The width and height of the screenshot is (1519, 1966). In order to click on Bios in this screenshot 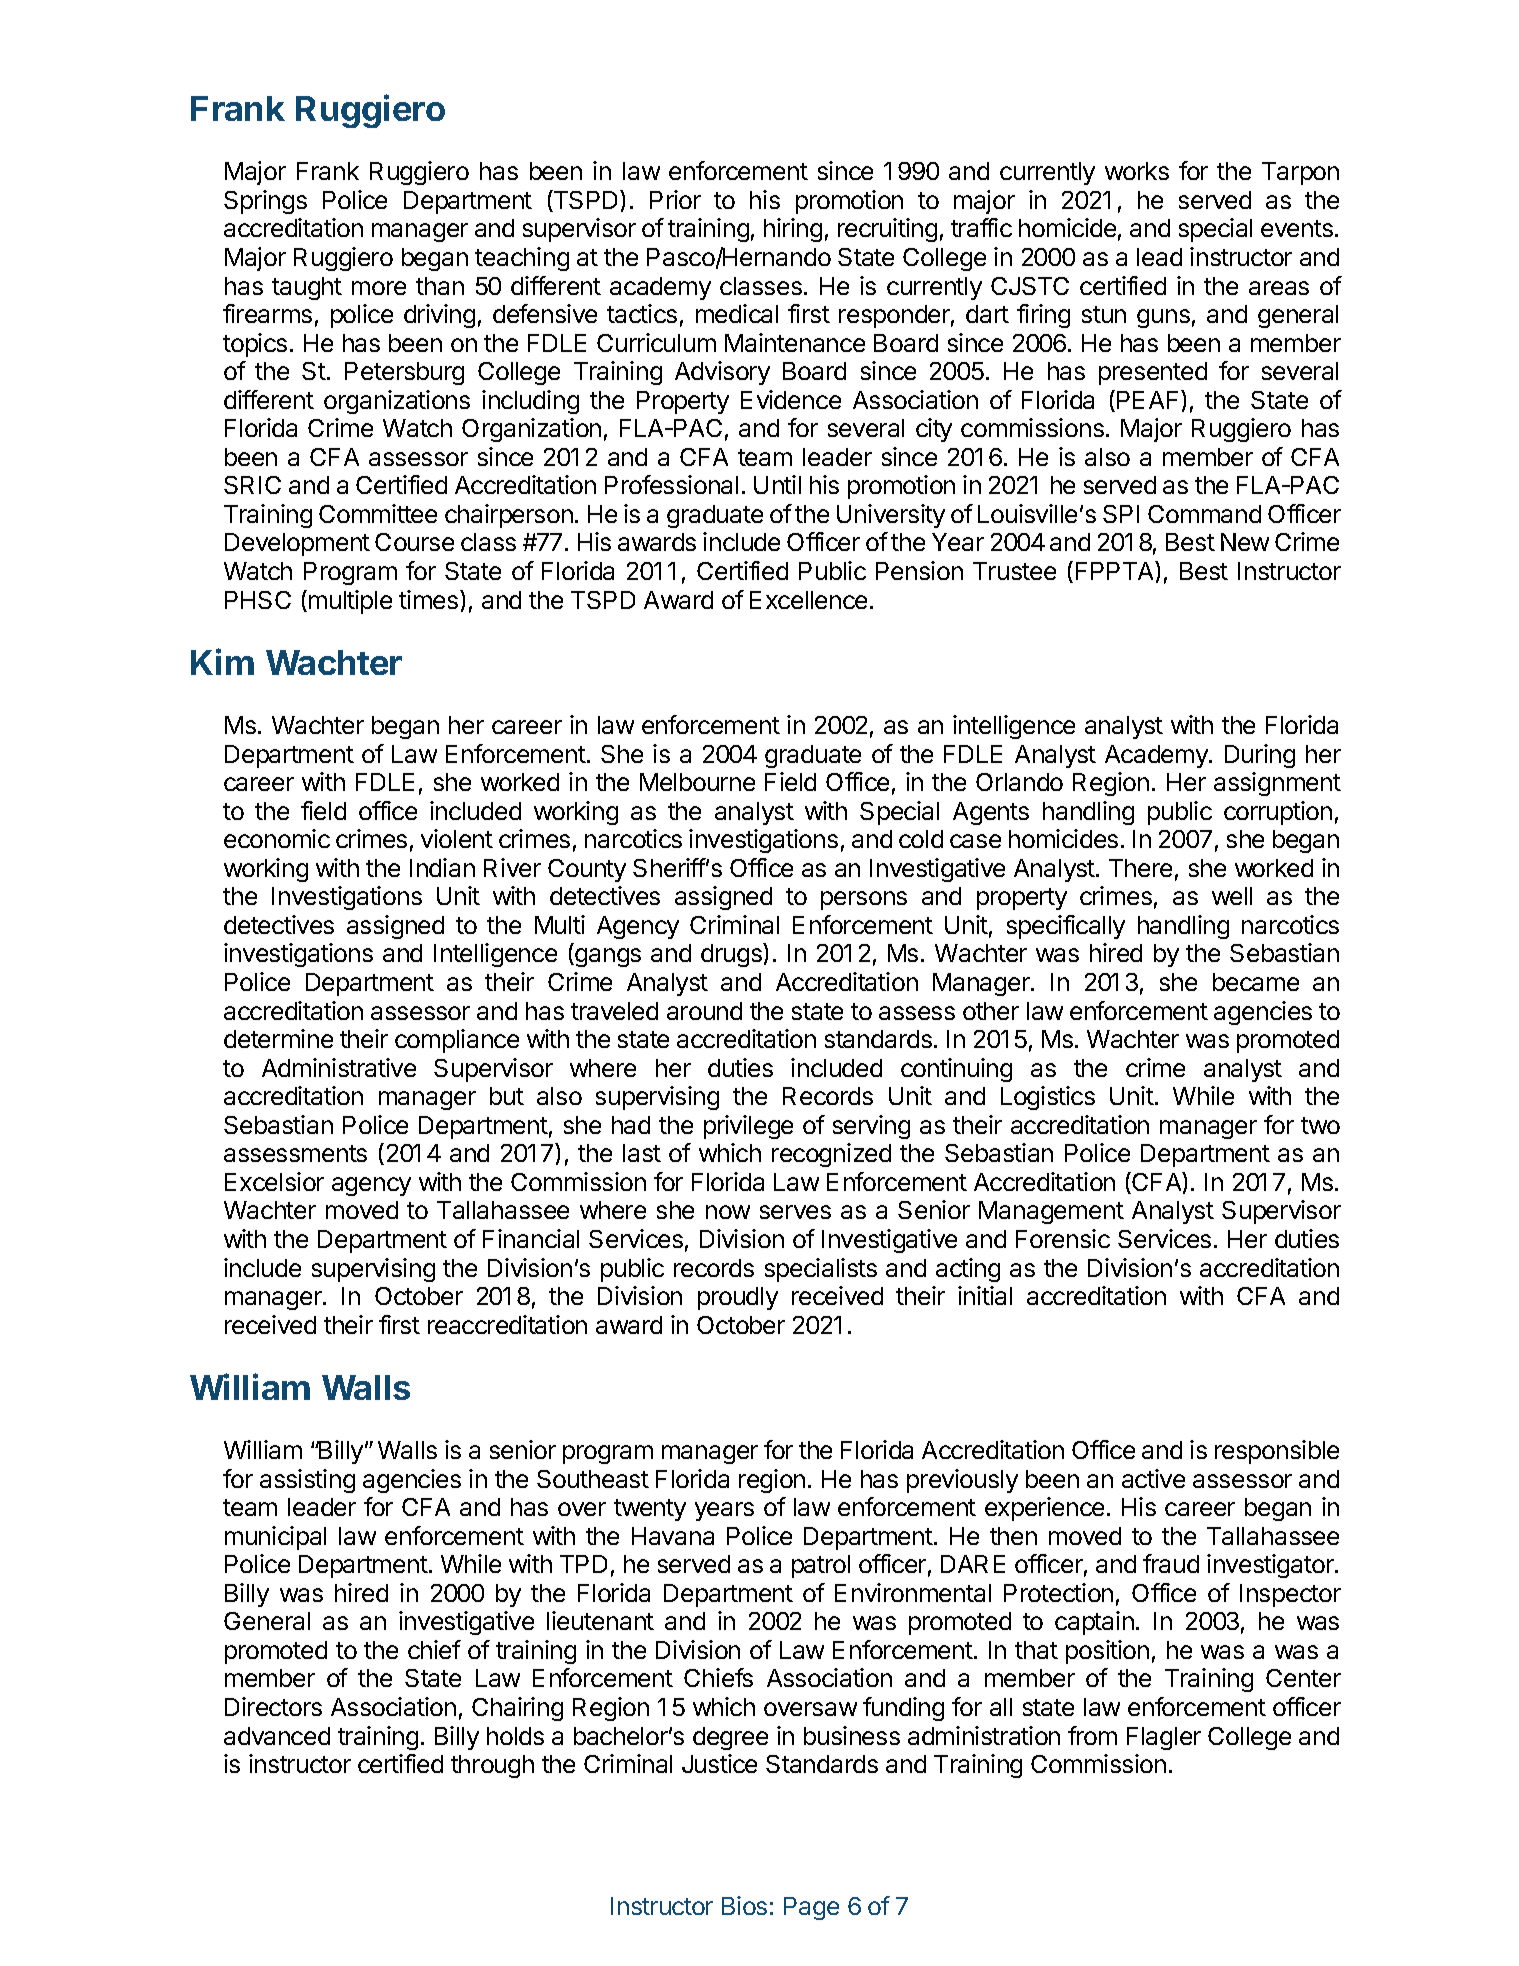, I will do `click(744, 1905)`.
